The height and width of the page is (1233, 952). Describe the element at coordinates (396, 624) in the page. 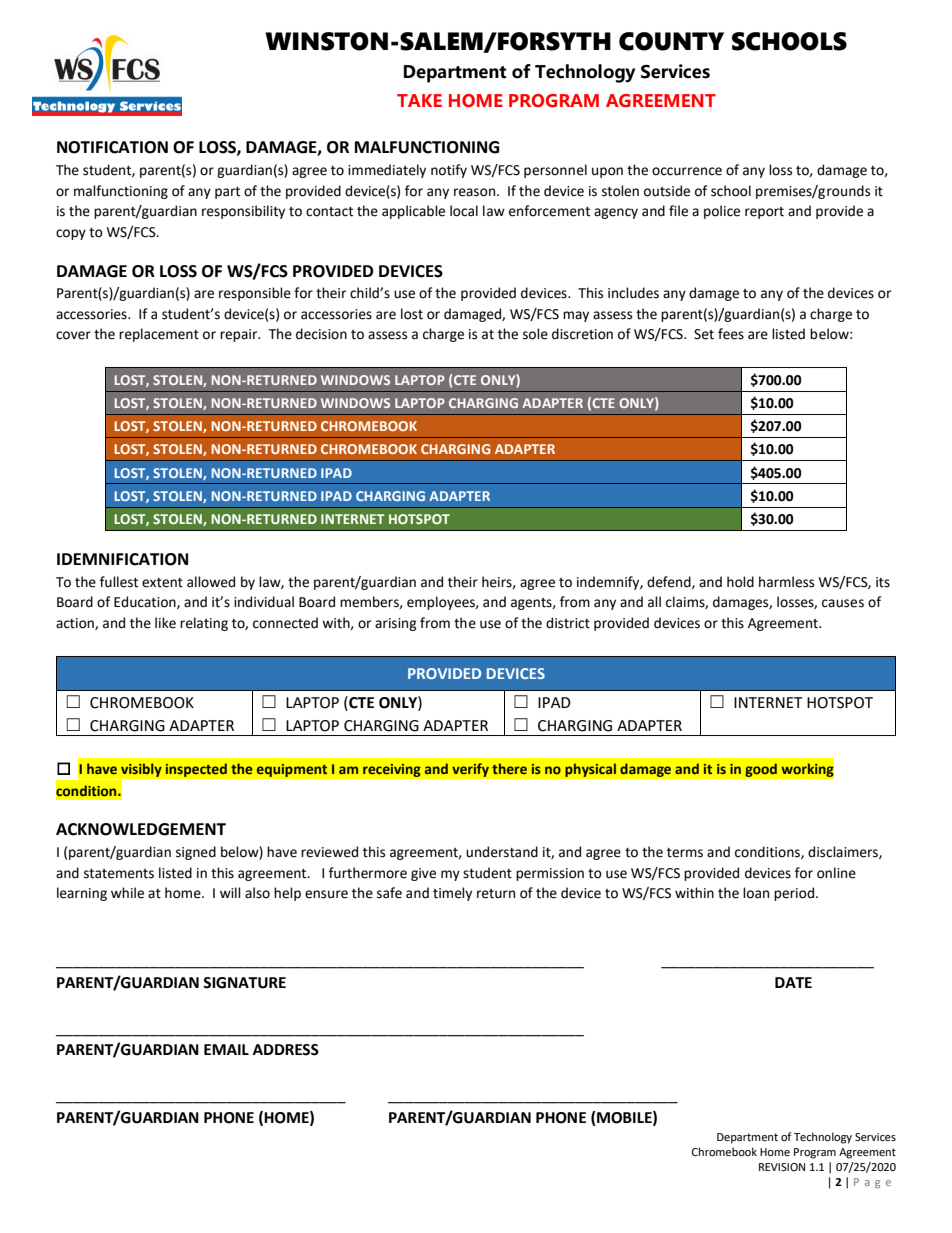

I see `arising` at that location.
